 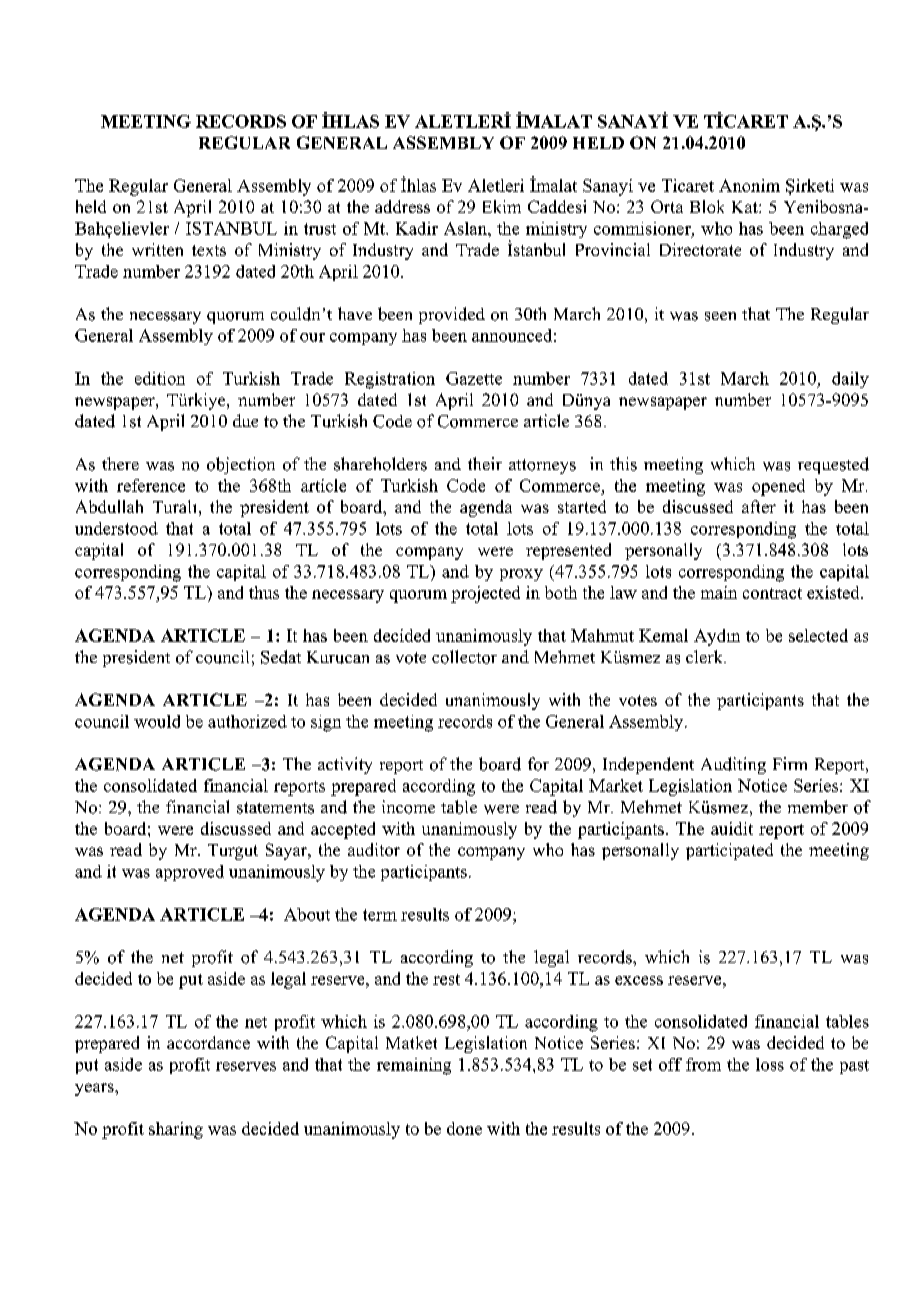 I want to click on Aslan, so click(x=466, y=228).
